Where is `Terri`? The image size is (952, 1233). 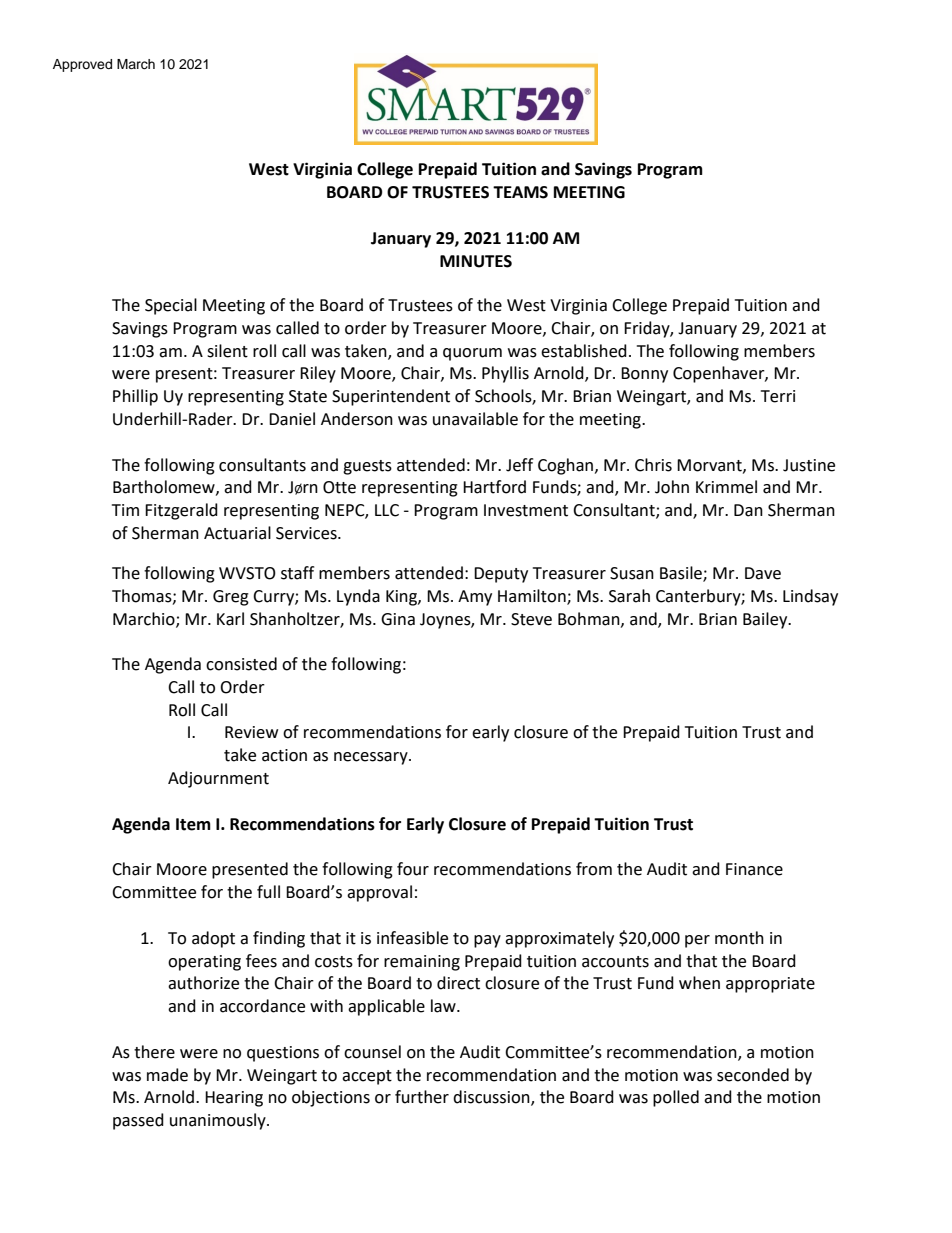
Terri is located at coordinates (778, 396).
